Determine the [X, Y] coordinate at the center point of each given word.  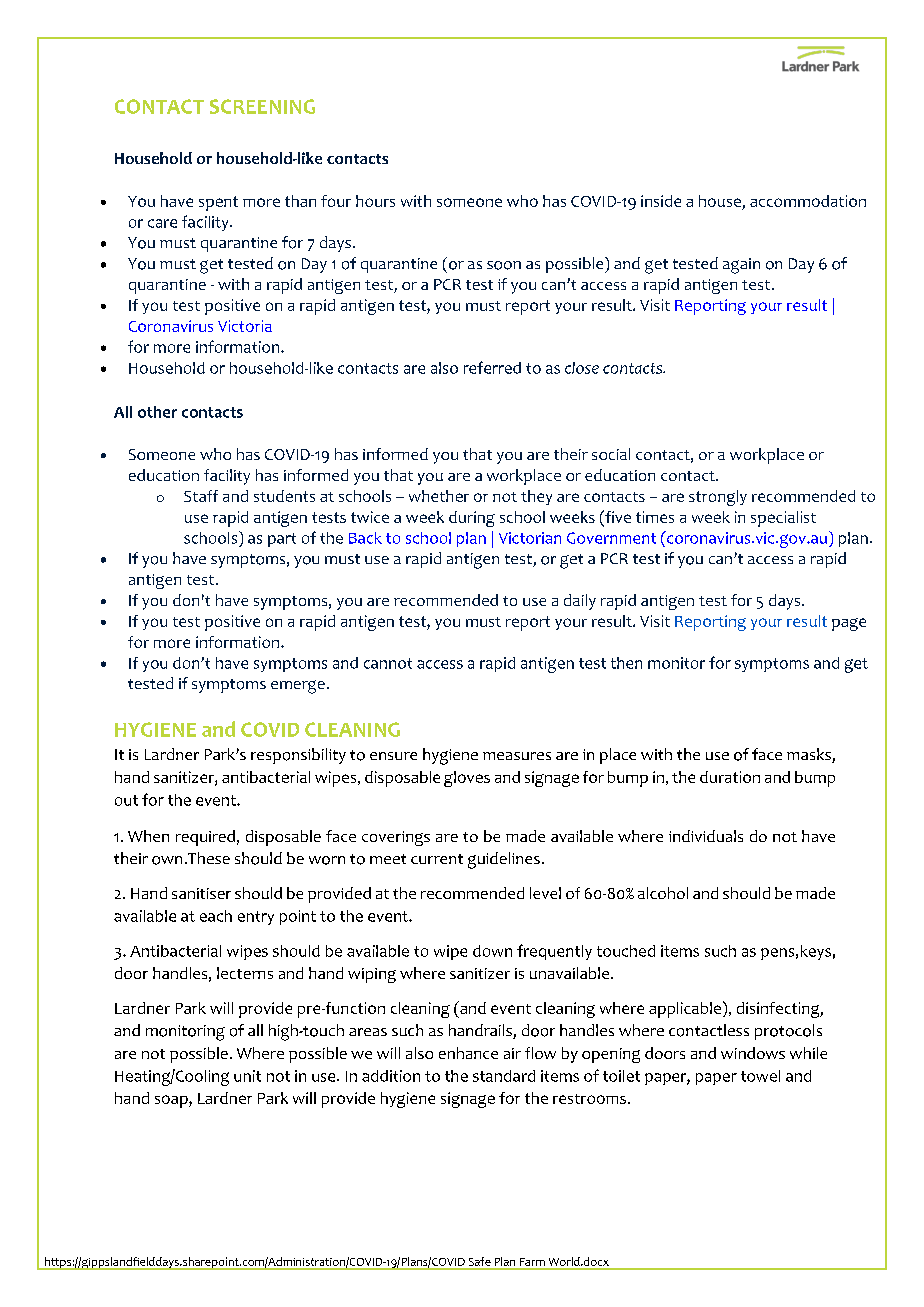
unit [247, 1076]
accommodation [808, 201]
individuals [706, 836]
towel [760, 1076]
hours [375, 201]
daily [580, 602]
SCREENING [262, 106]
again [741, 266]
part [282, 540]
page [849, 624]
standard [504, 1076]
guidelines [504, 860]
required [205, 838]
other [157, 412]
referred [492, 367]
